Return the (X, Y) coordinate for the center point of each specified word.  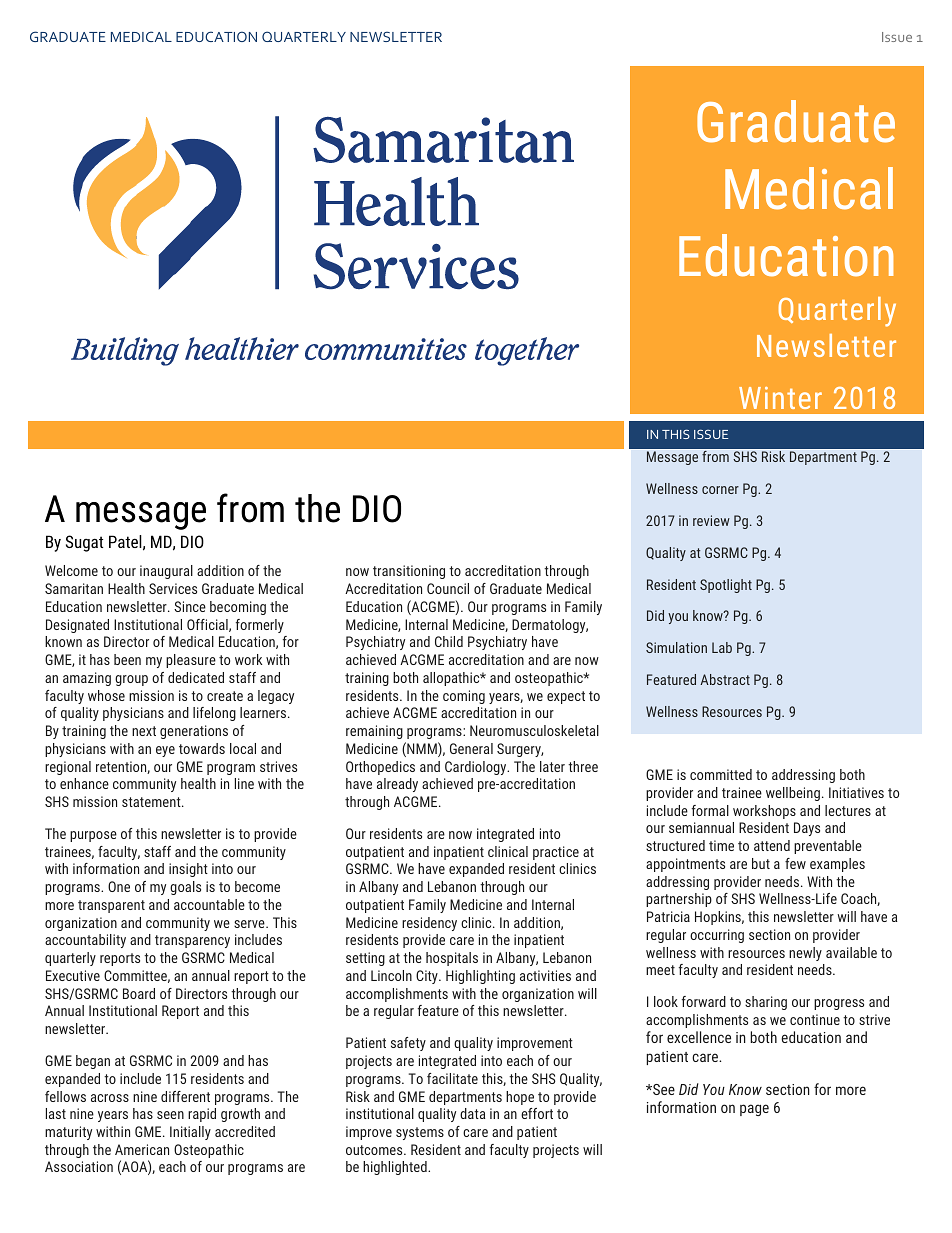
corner (720, 490)
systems (420, 1133)
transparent (111, 906)
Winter (780, 398)
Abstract (725, 679)
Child (449, 641)
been (127, 659)
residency (429, 924)
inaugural (166, 572)
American (142, 1149)
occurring (717, 936)
